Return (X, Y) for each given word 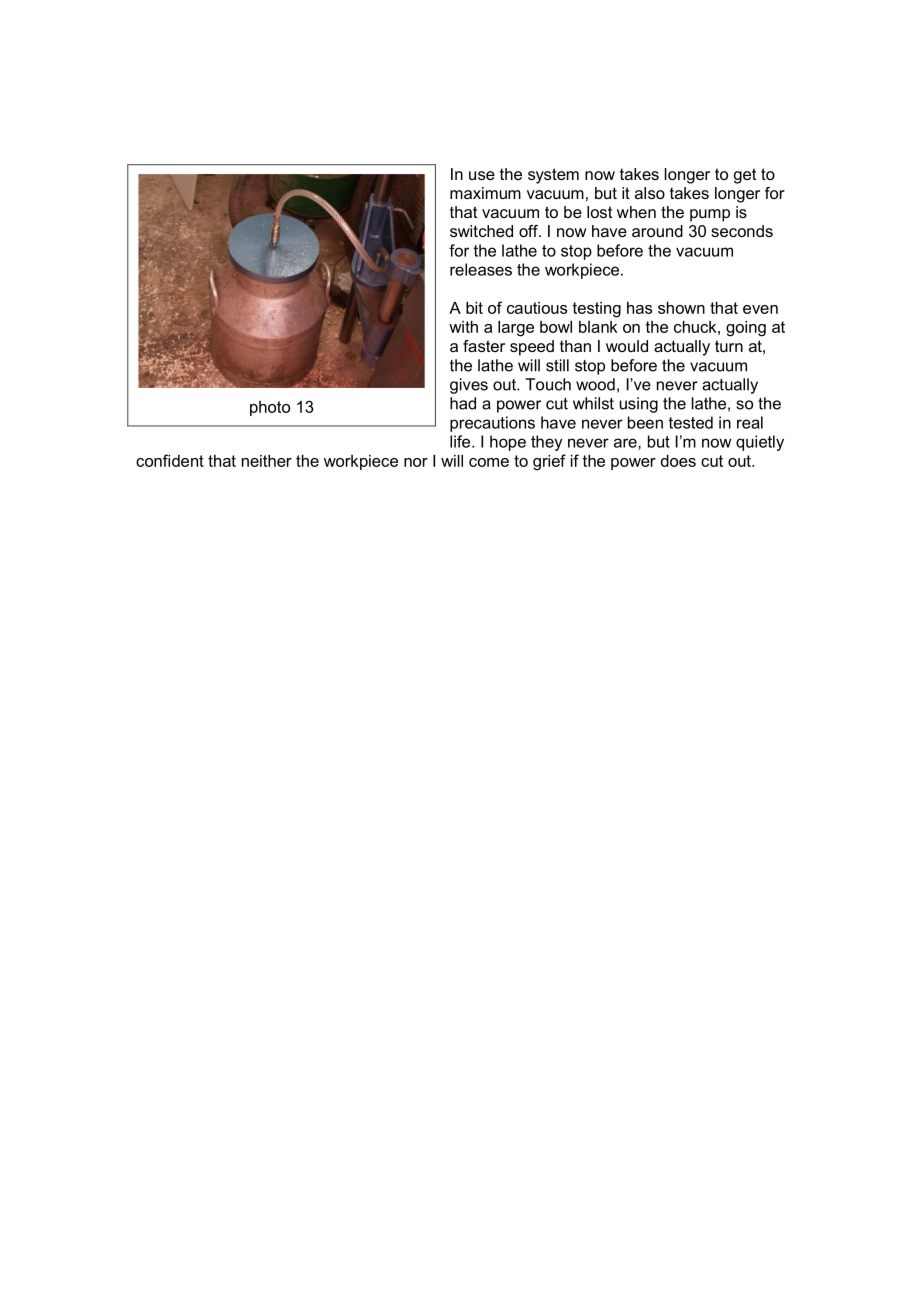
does (678, 461)
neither (267, 461)
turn (729, 346)
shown (681, 308)
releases (481, 269)
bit (474, 308)
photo (270, 408)
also (650, 193)
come (489, 462)
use (482, 175)
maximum (485, 193)
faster (484, 346)
